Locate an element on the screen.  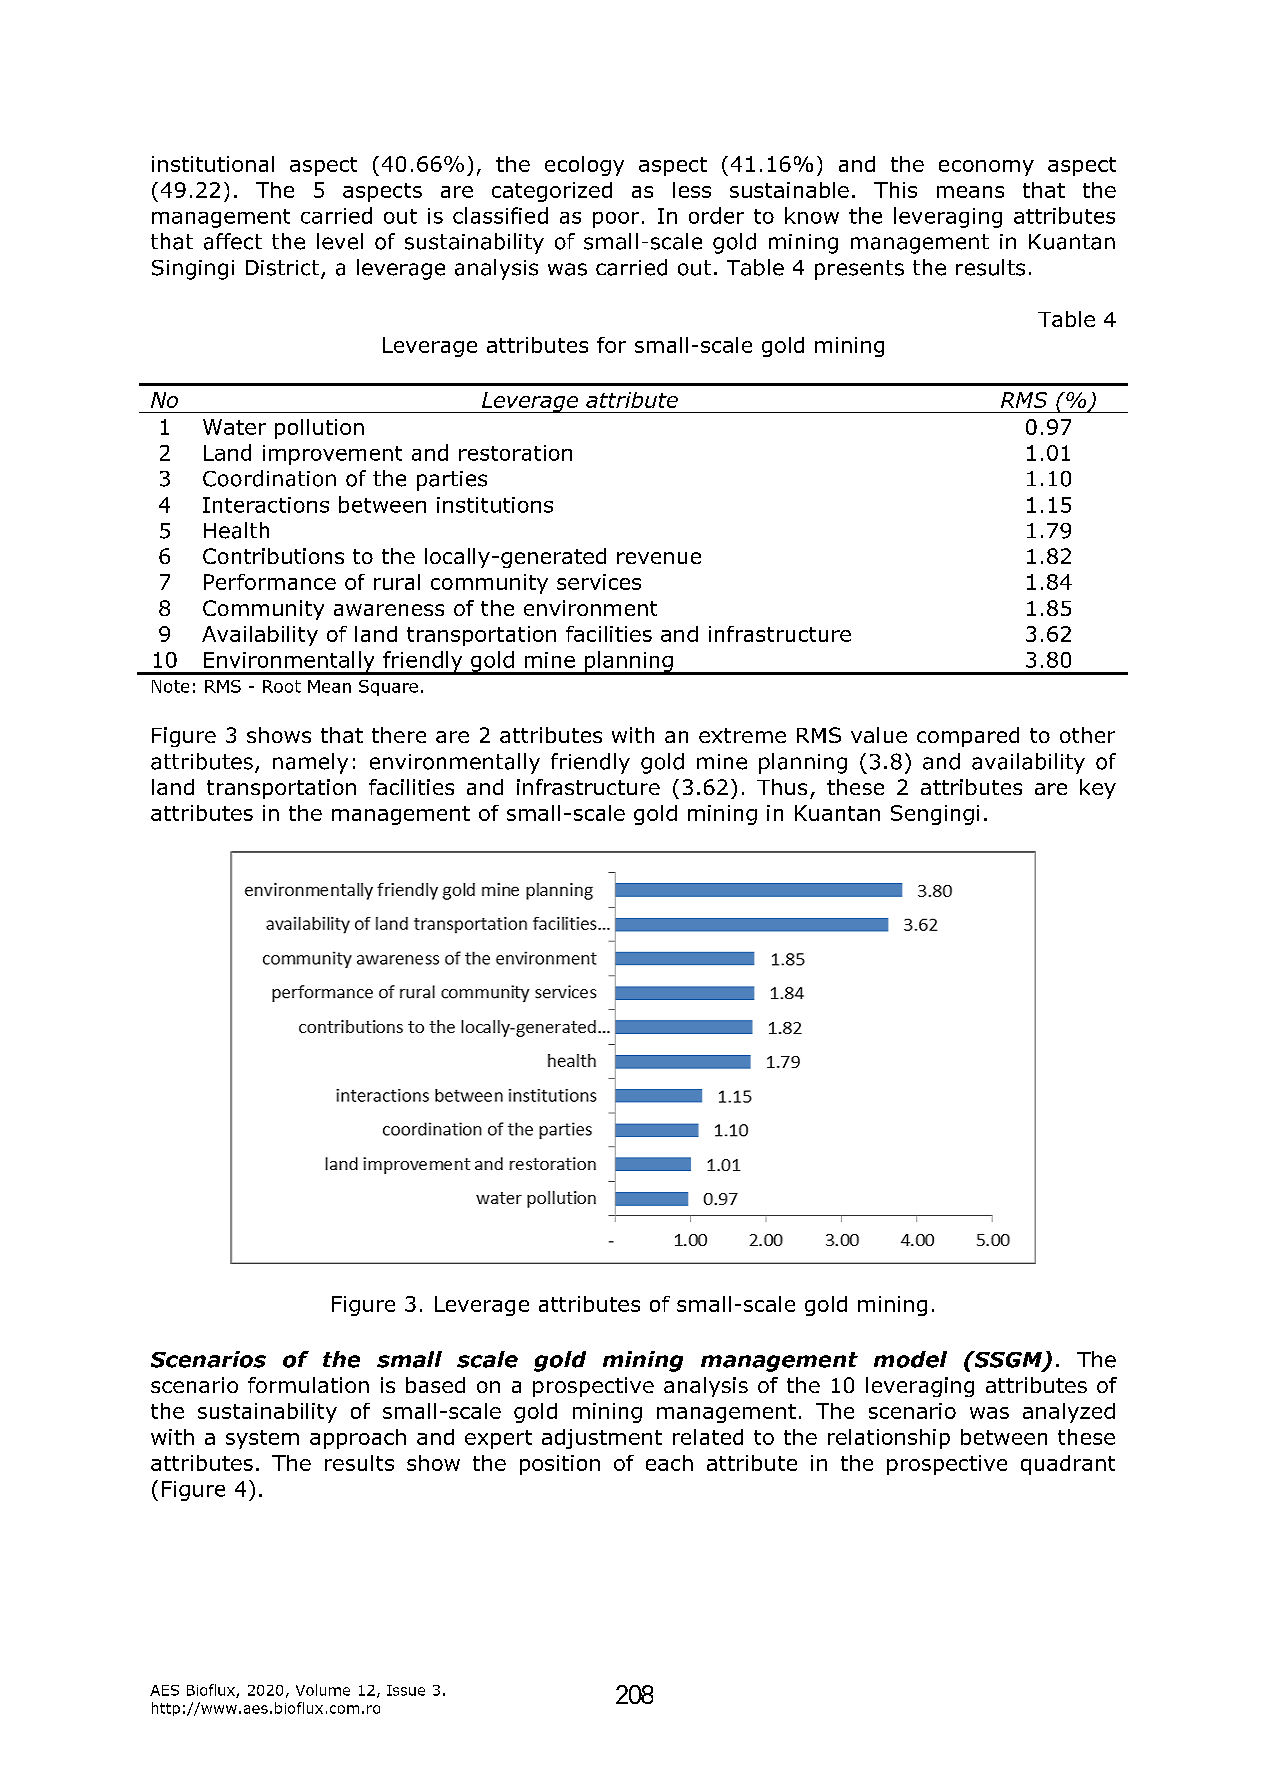
affect is located at coordinates (233, 241).
